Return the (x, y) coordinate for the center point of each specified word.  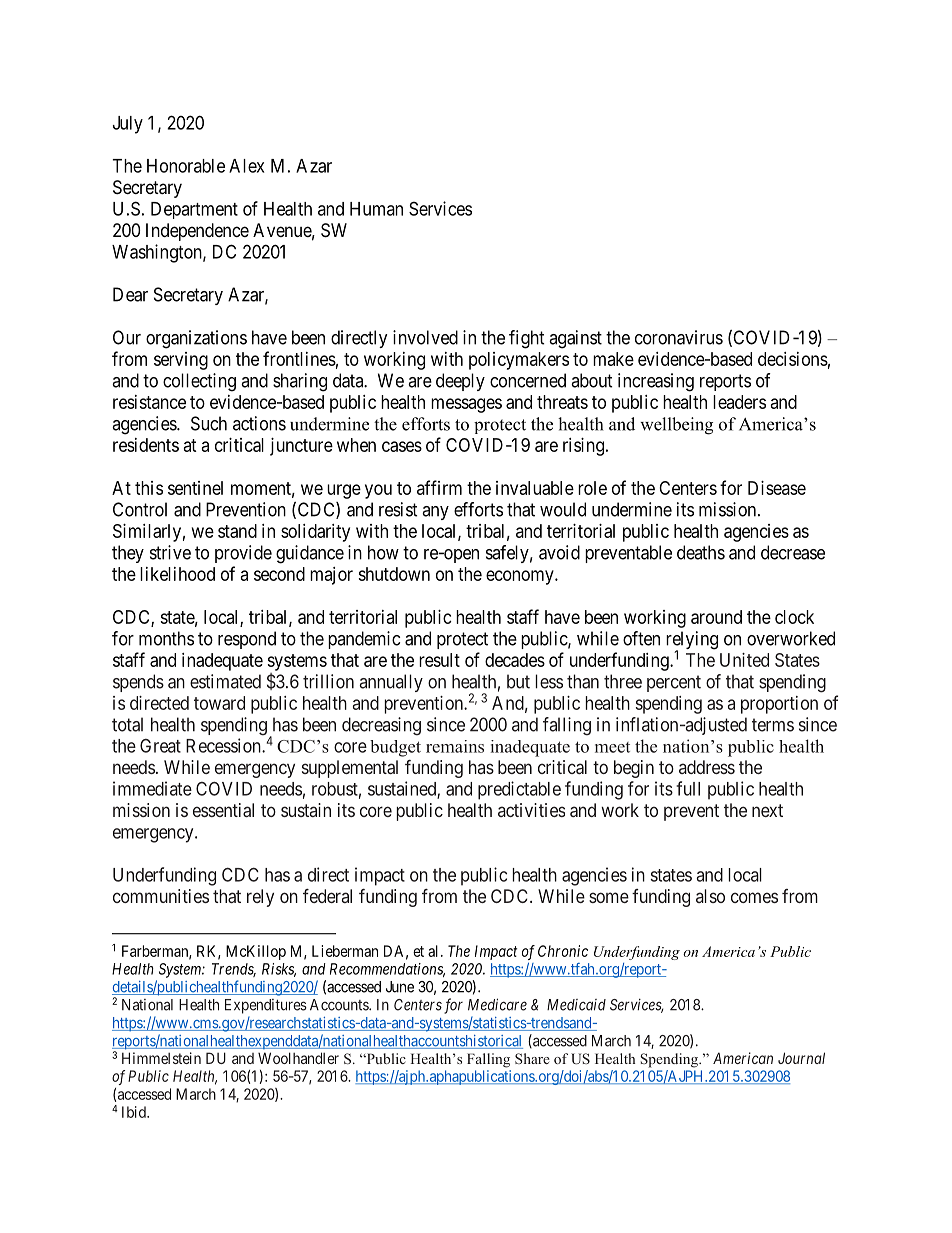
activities (531, 810)
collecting (199, 382)
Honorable (186, 166)
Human (376, 209)
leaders (739, 402)
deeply (460, 382)
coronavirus (679, 337)
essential (223, 810)
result (439, 660)
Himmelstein (161, 1058)
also (710, 896)
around (716, 617)
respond (247, 640)
